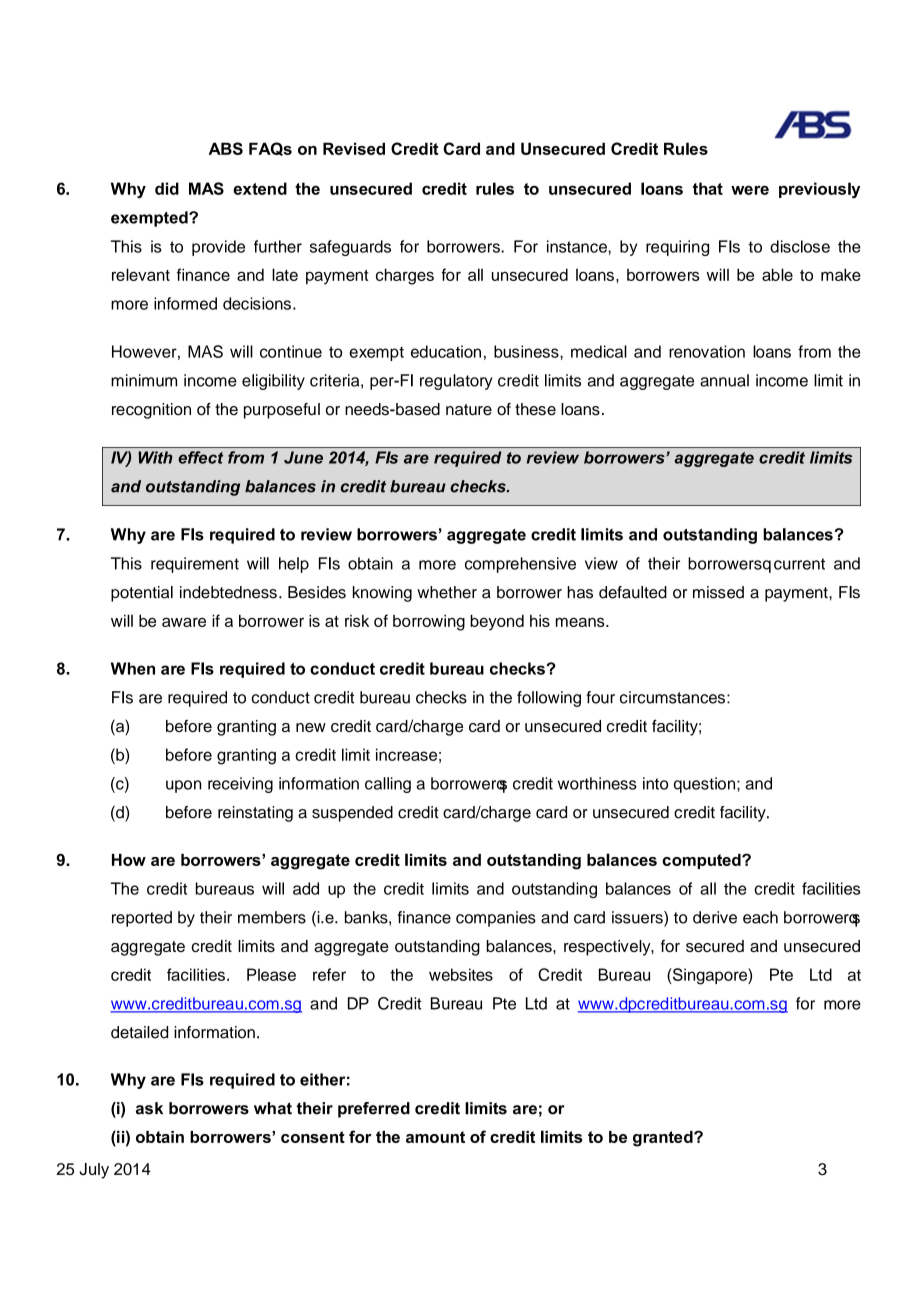 Image resolution: width=924 pixels, height=1308 pixels. I want to click on question, so click(706, 785).
